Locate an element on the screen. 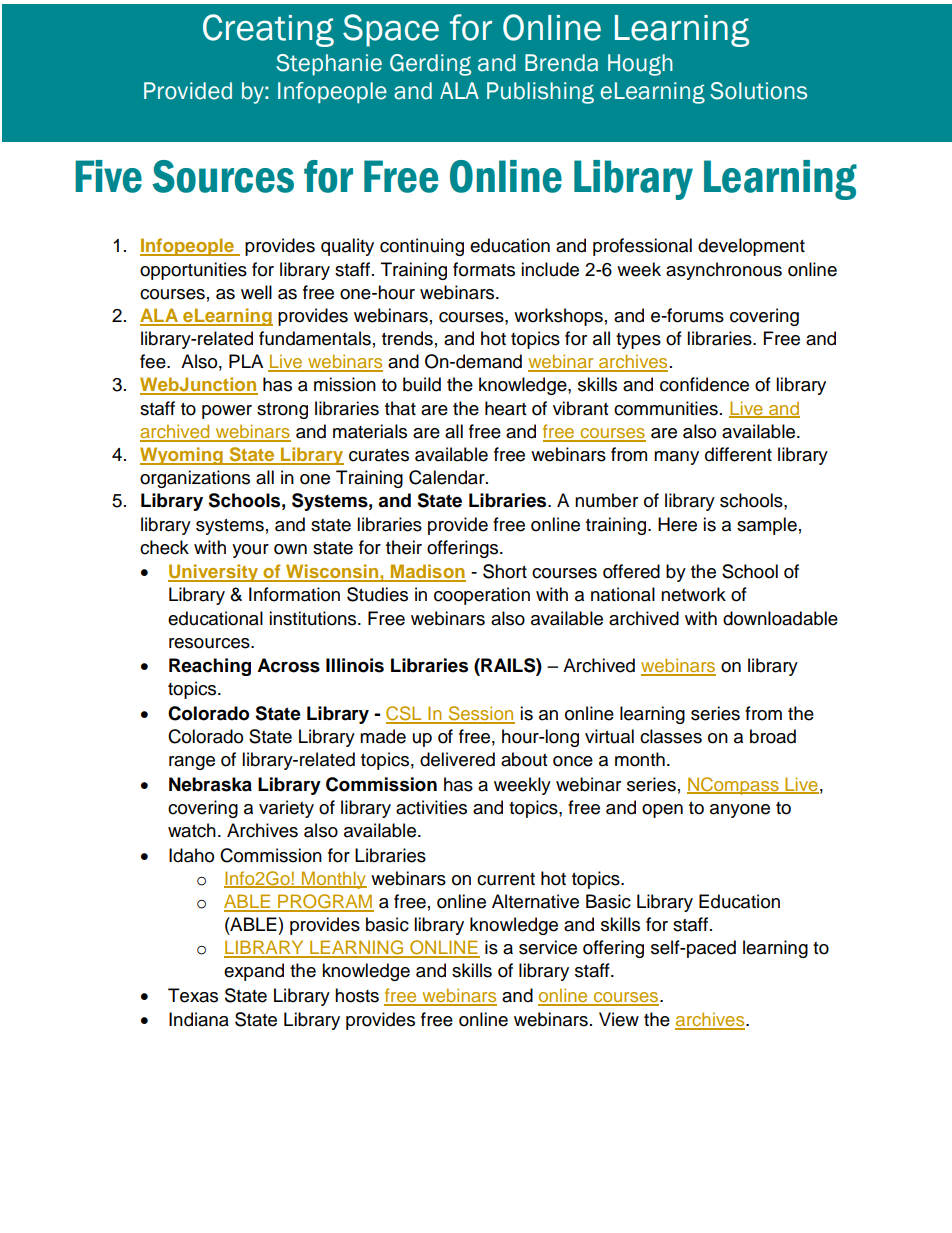 The width and height of the screenshot is (952, 1233). Texas is located at coordinates (193, 995).
